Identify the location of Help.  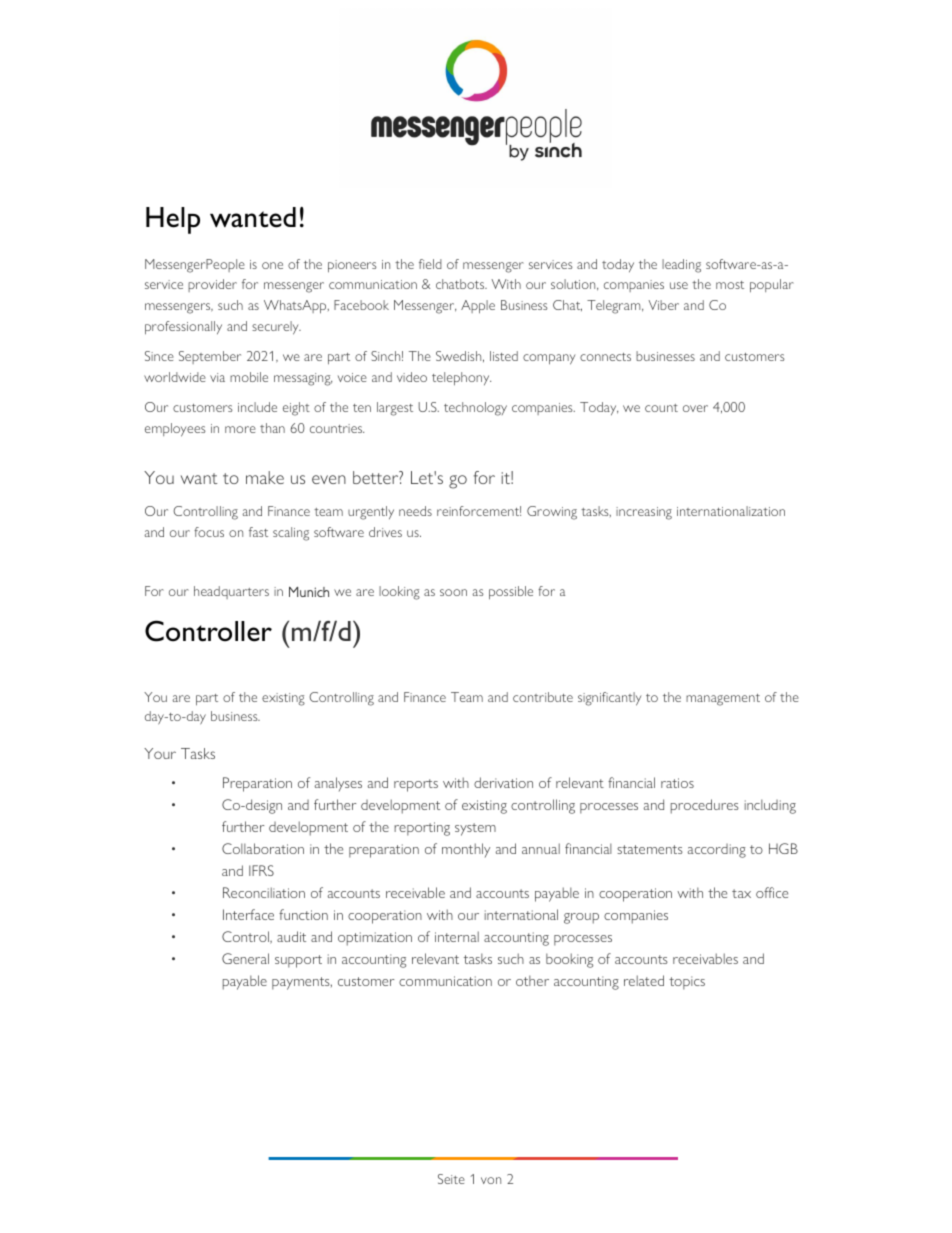
(173, 220).
